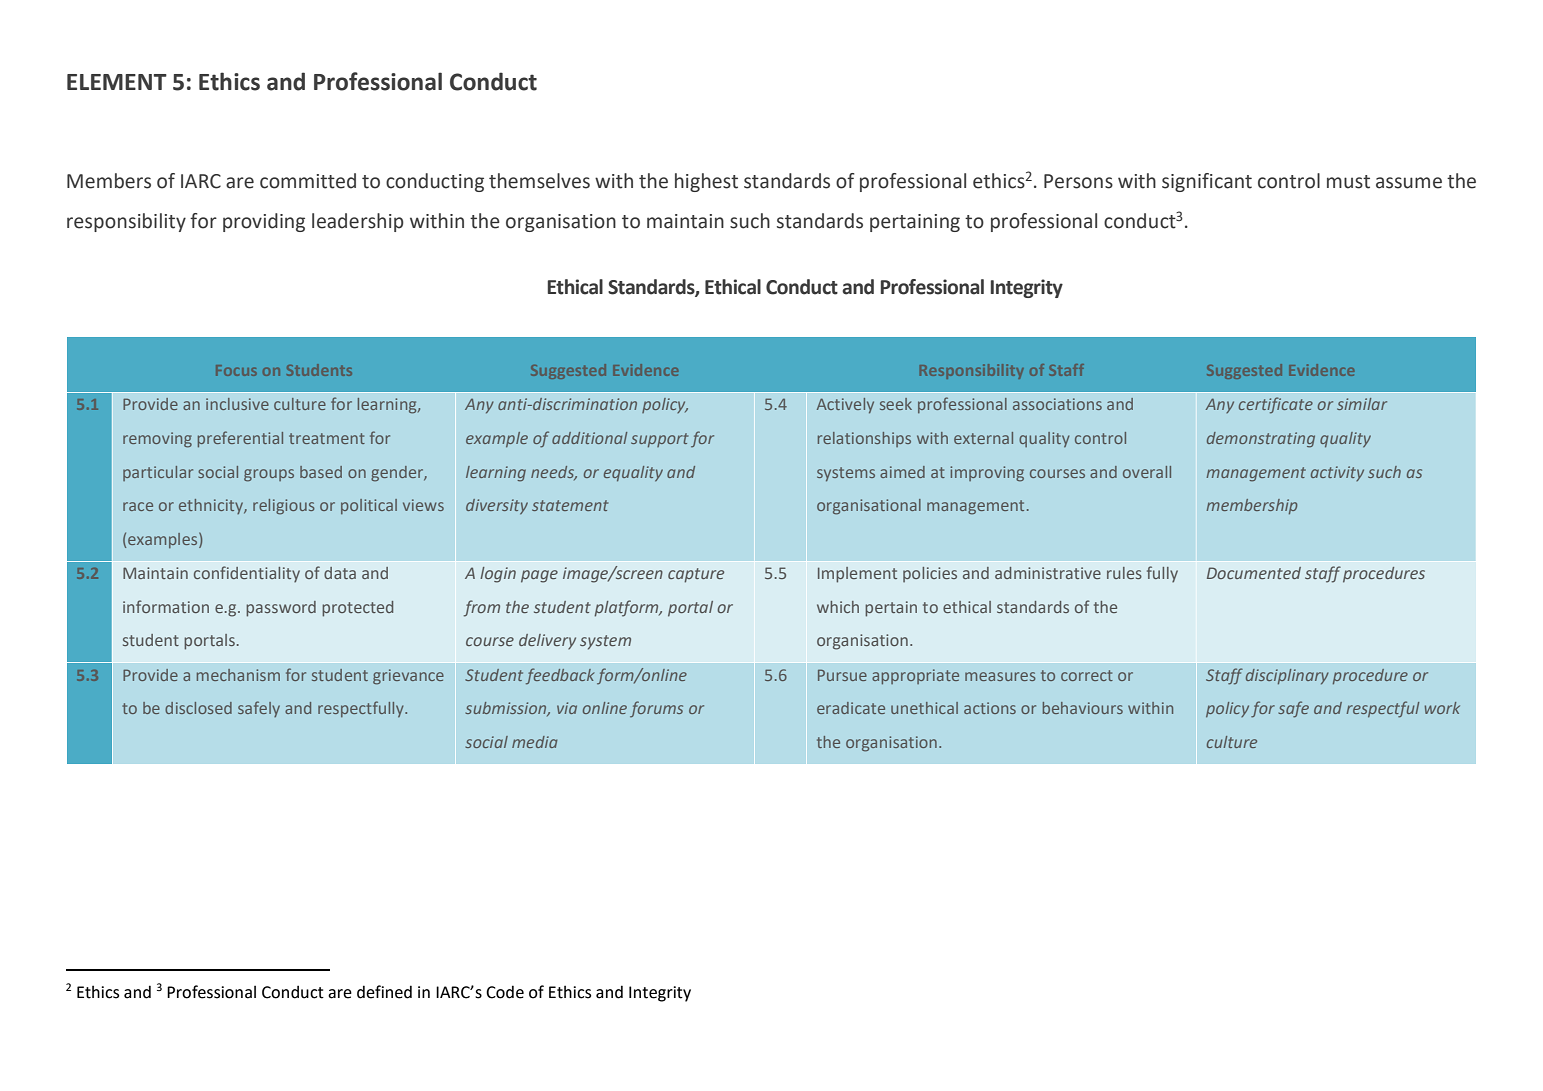 The width and height of the screenshot is (1543, 1091). I want to click on ELEMENT, so click(117, 82).
